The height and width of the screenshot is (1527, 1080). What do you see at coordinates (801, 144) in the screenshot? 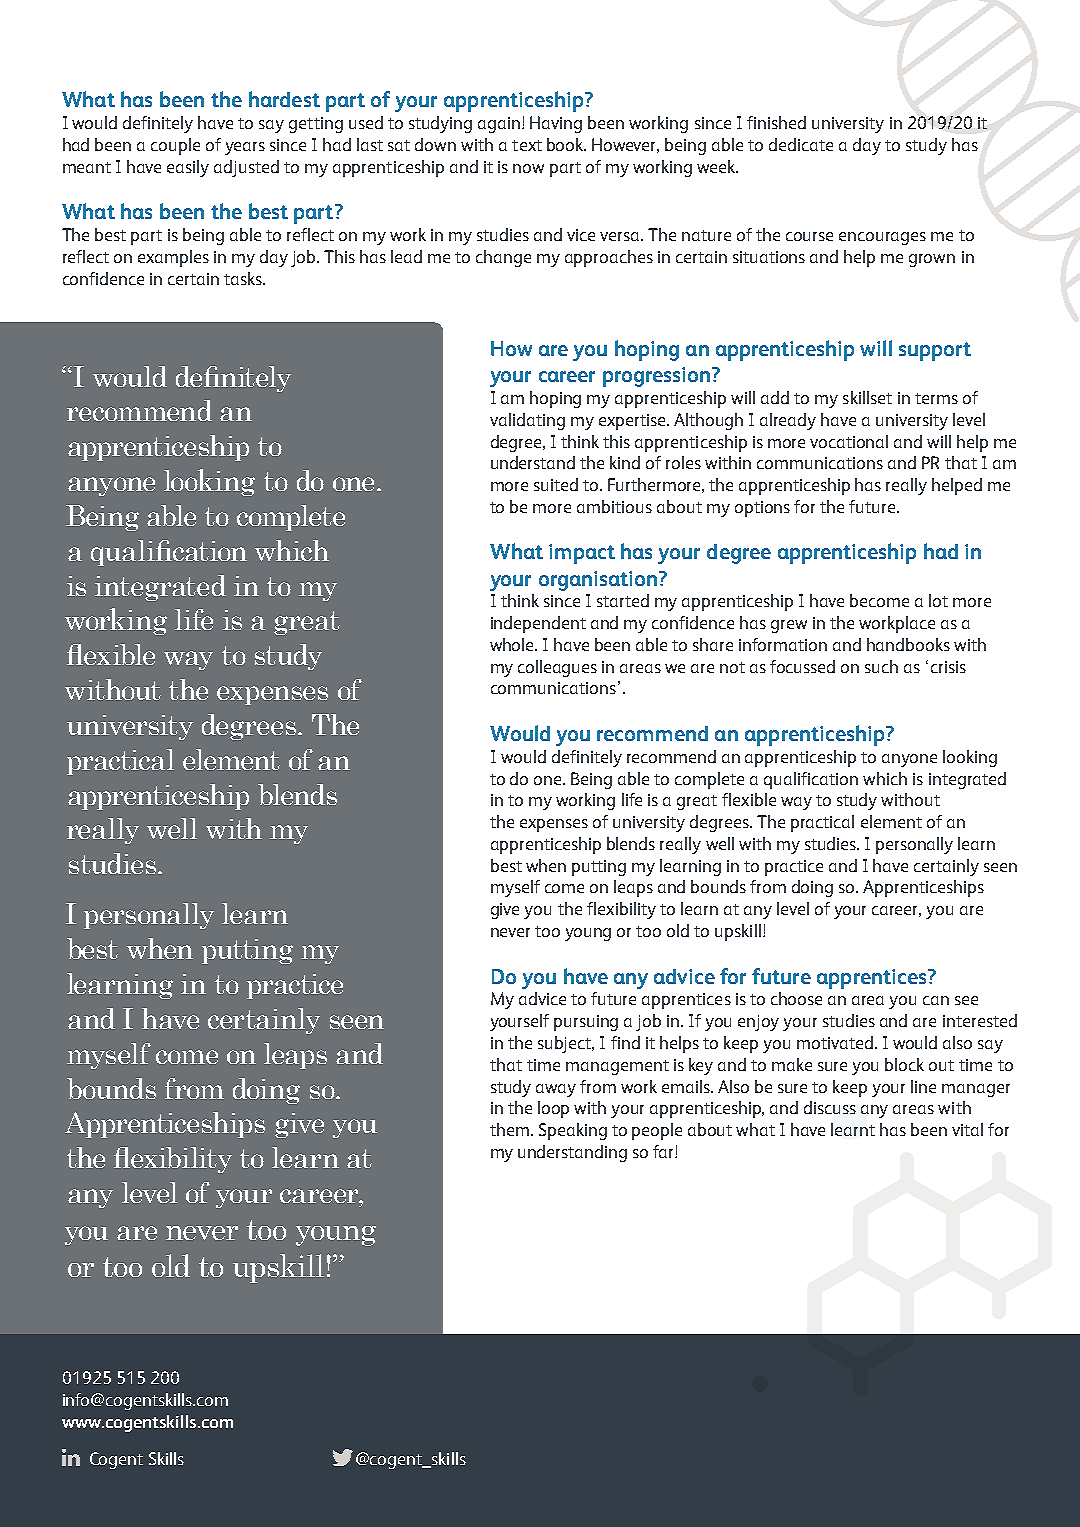
I see `dedicate` at bounding box center [801, 144].
